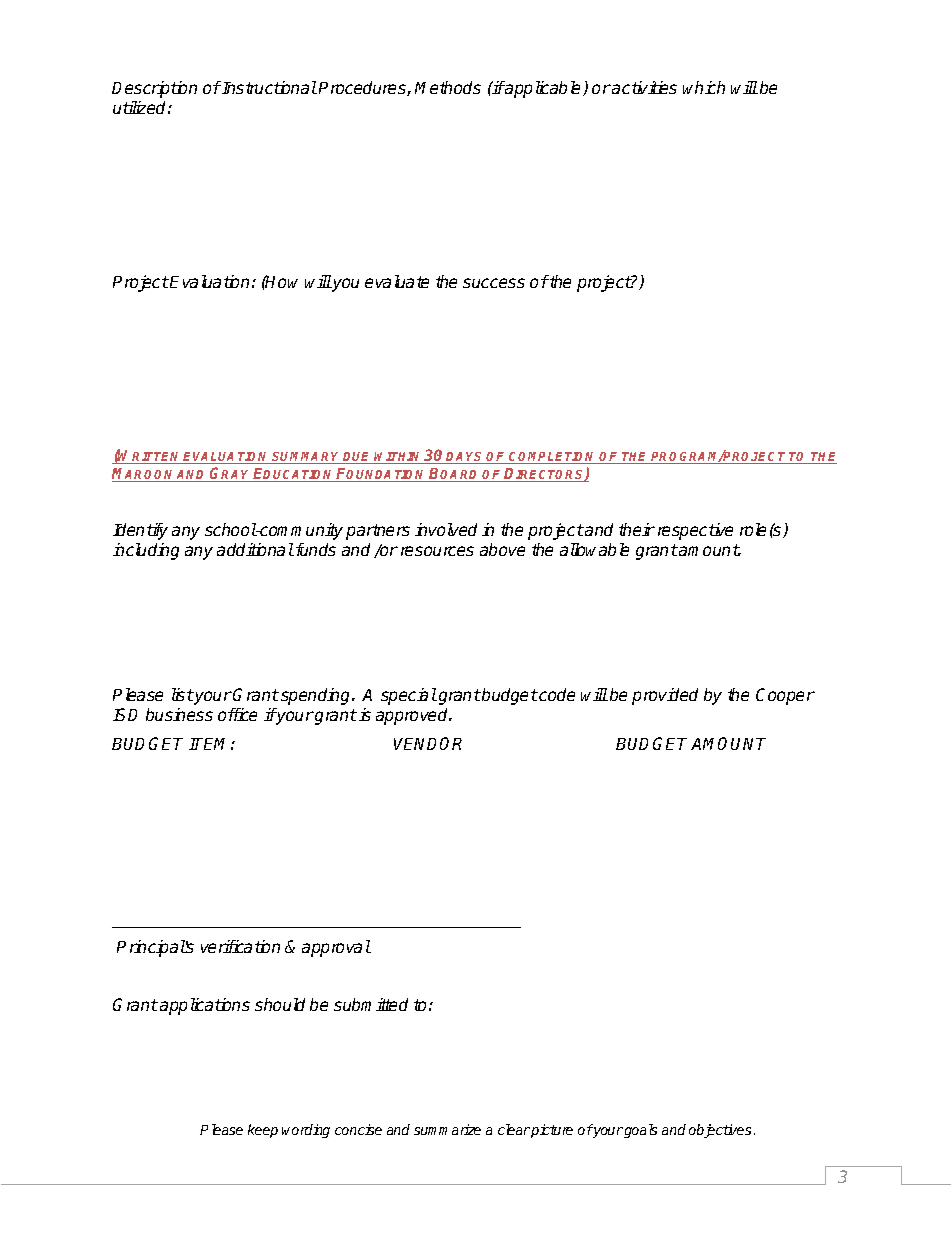  I want to click on summarize, so click(447, 1129).
